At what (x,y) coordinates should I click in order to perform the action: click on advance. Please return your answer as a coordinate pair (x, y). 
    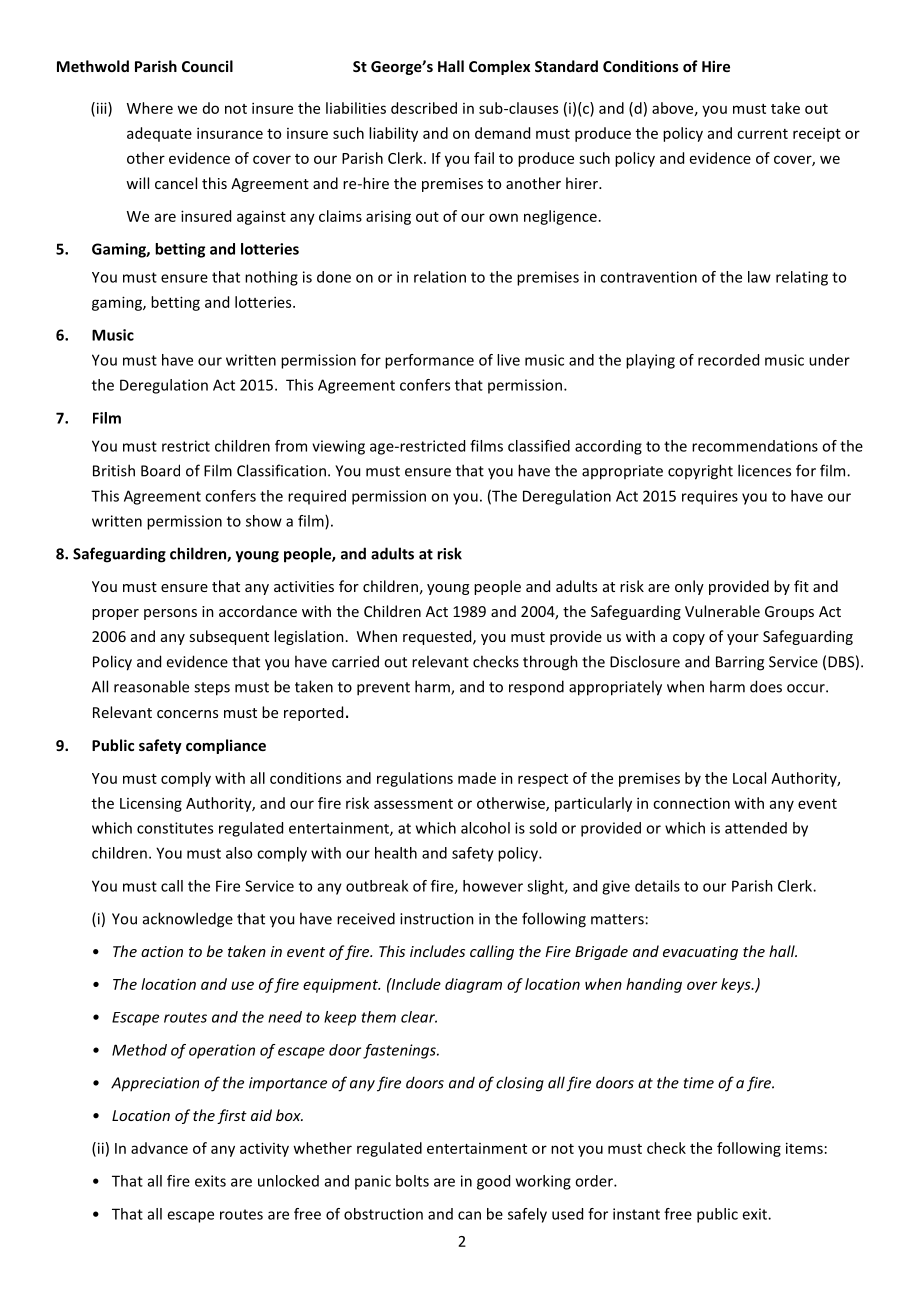
    Looking at the image, I should click on (159, 1148).
